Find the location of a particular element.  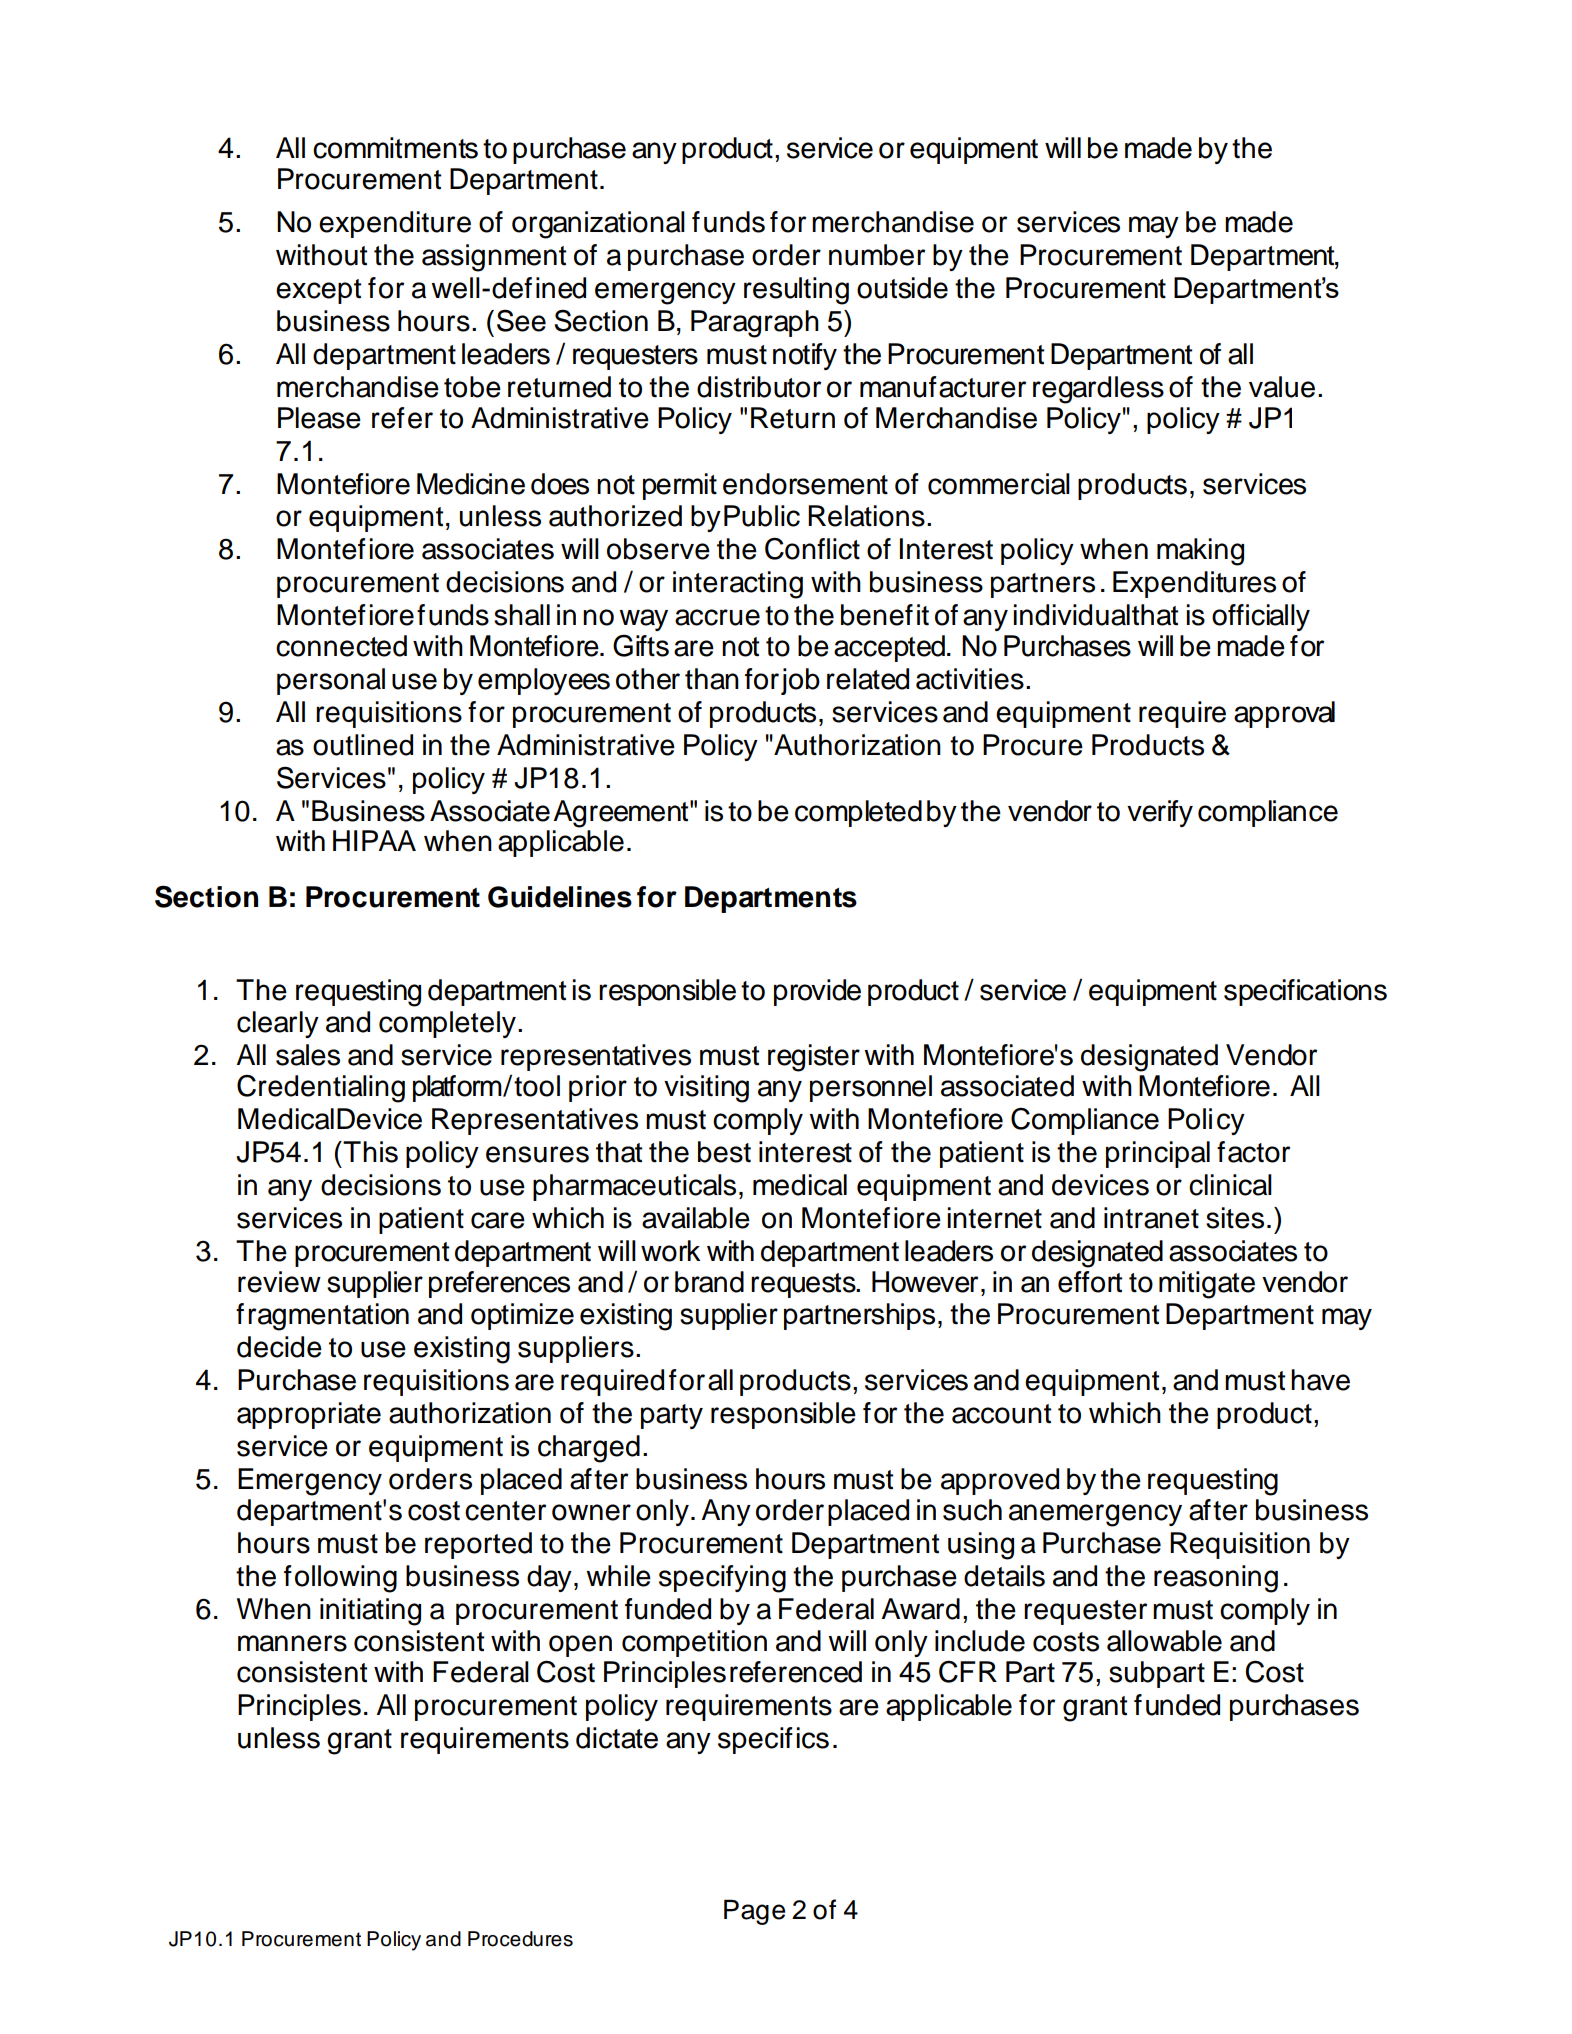

allowable is located at coordinates (1164, 1641).
